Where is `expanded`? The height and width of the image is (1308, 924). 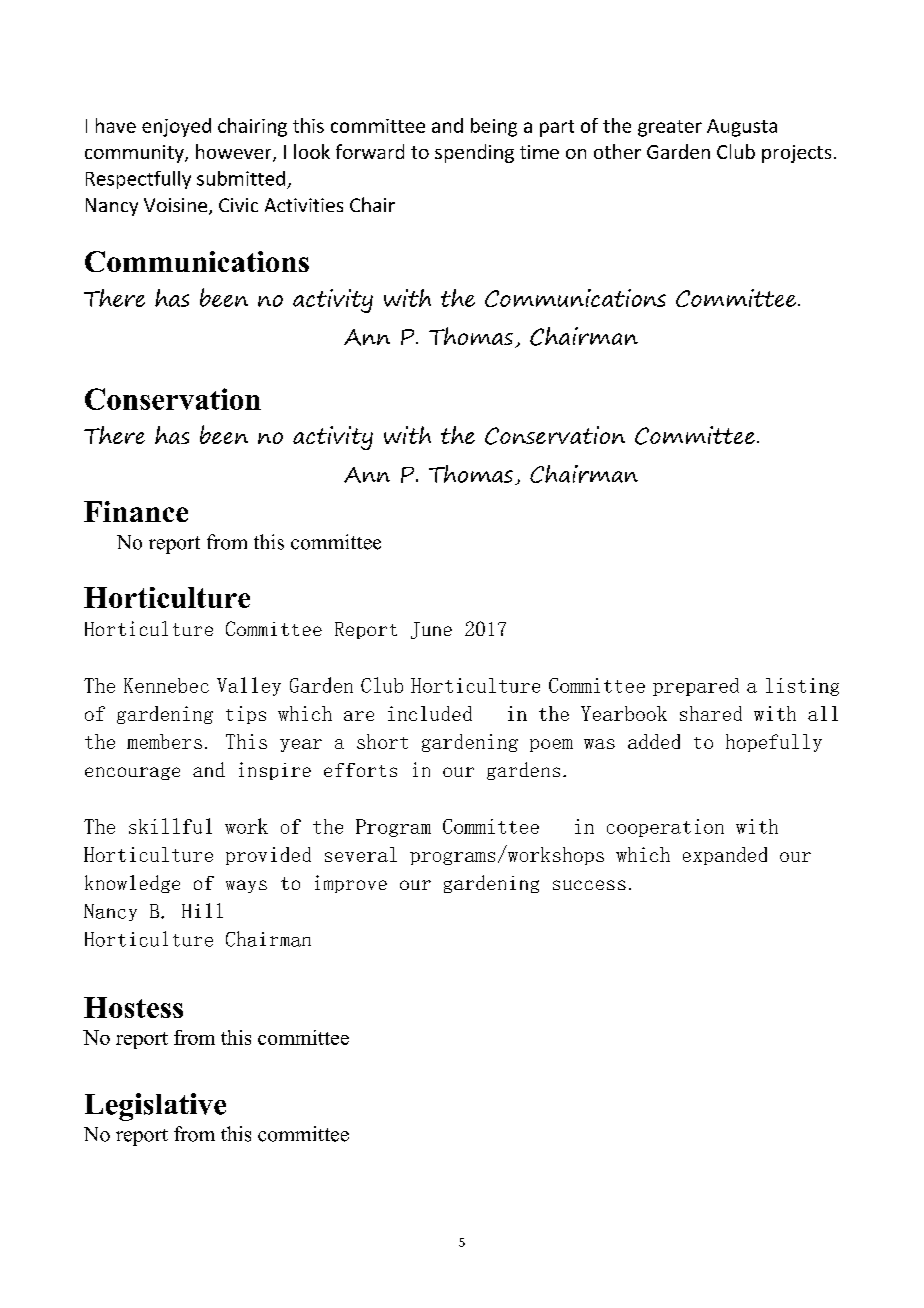
expanded is located at coordinates (725, 856).
